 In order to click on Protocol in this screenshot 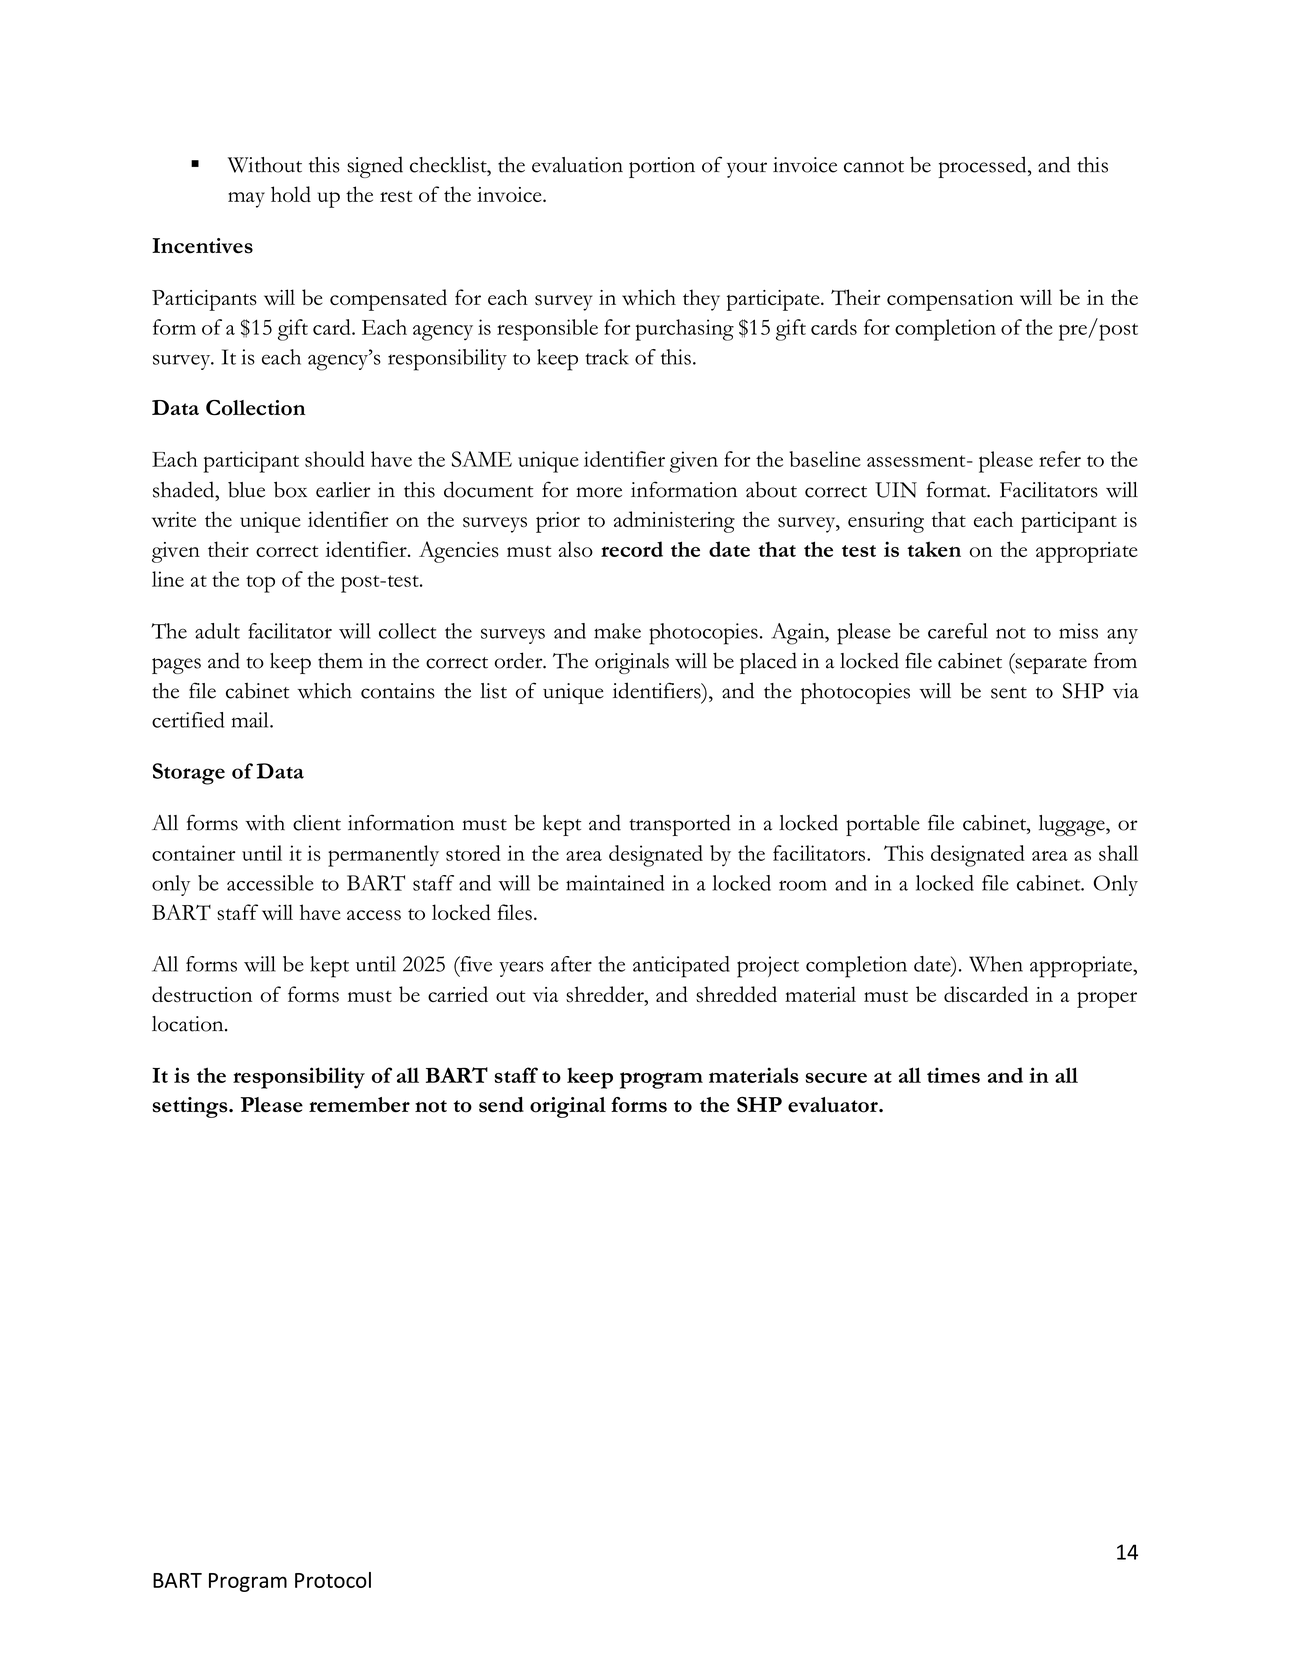, I will do `click(333, 1580)`.
